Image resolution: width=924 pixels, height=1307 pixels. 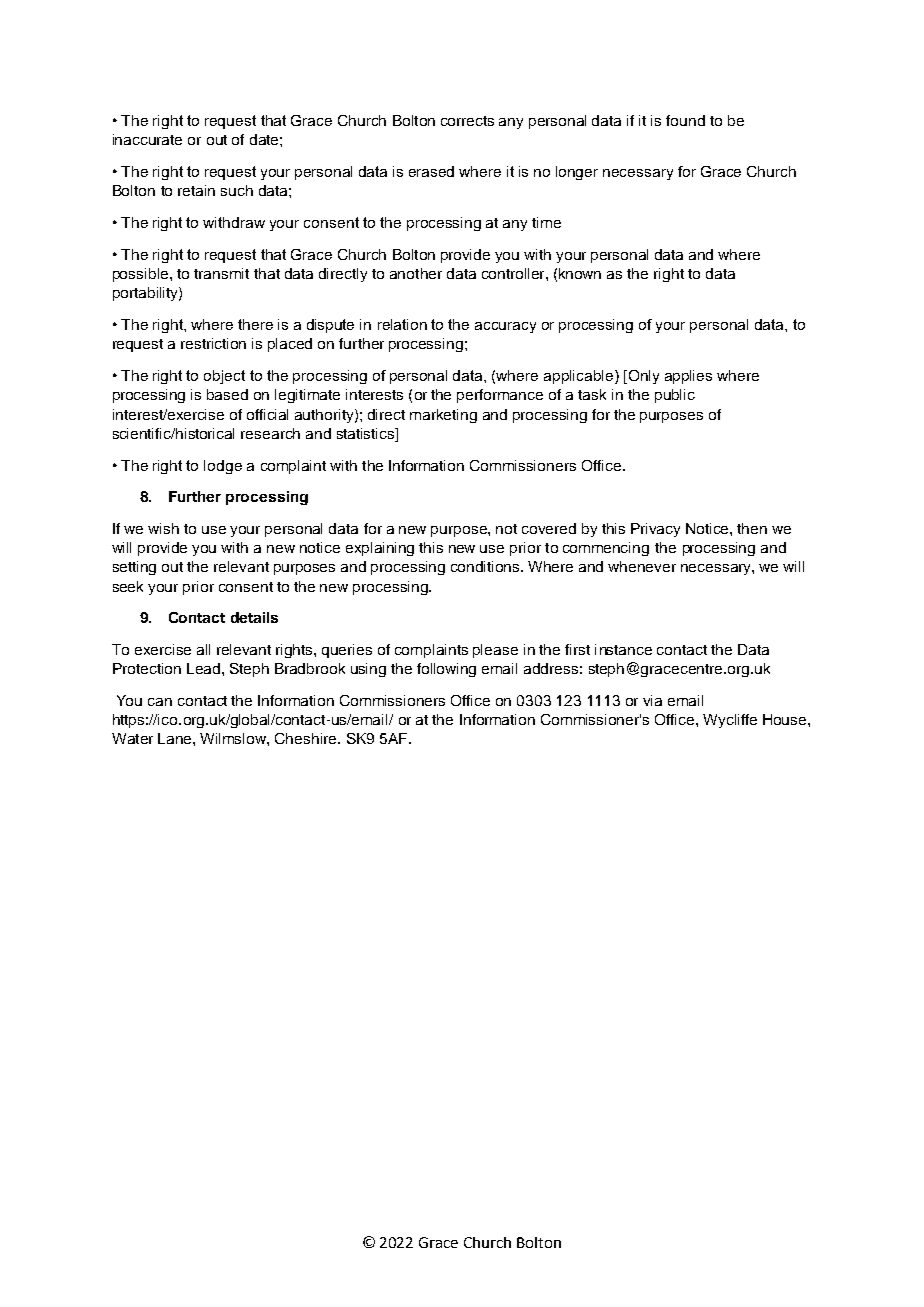 I want to click on corrects, so click(x=467, y=121).
